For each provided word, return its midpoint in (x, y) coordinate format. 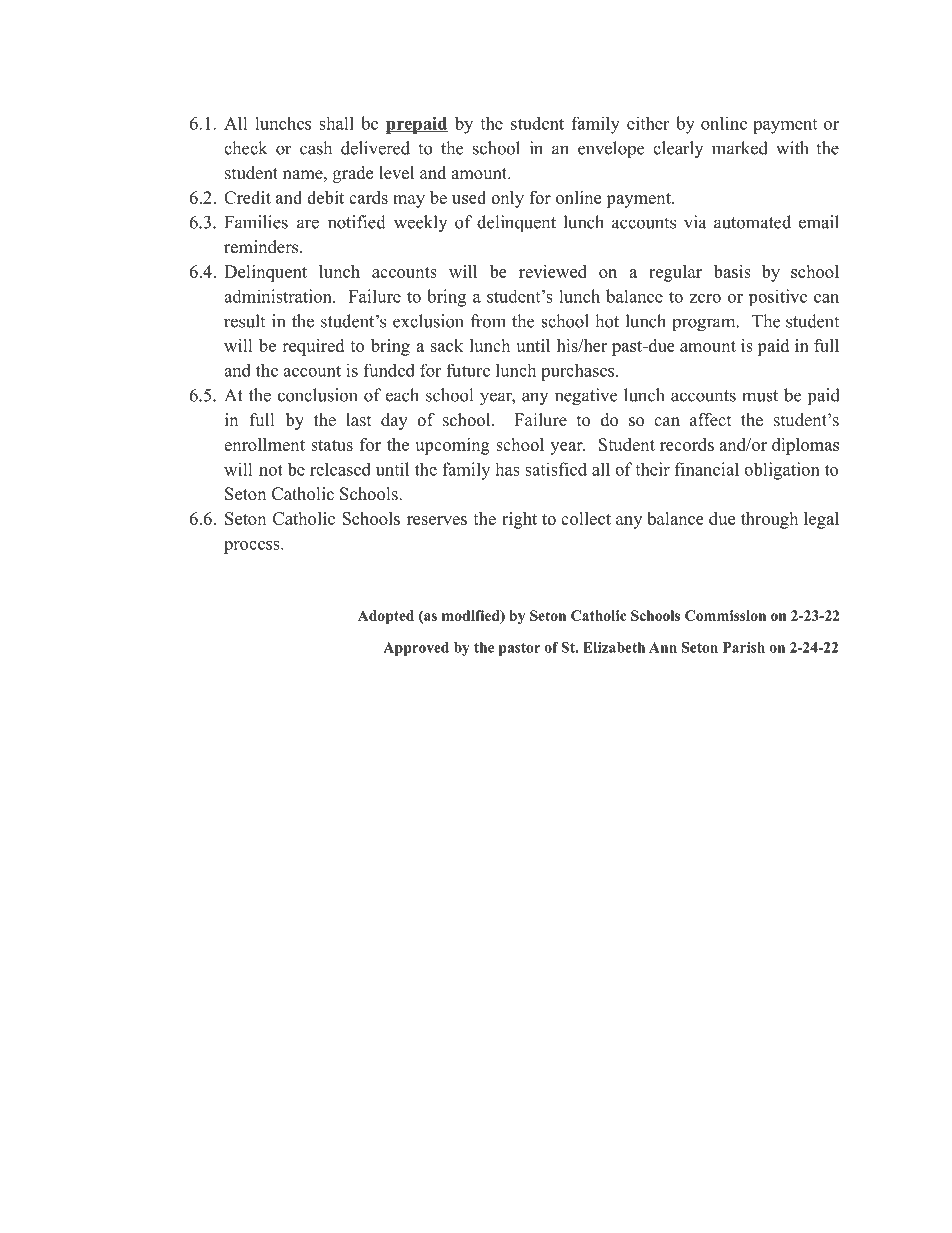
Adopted (386, 617)
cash (316, 148)
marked (740, 148)
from (488, 321)
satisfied (556, 469)
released (340, 469)
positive (778, 297)
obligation (782, 471)
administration (279, 296)
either (648, 123)
